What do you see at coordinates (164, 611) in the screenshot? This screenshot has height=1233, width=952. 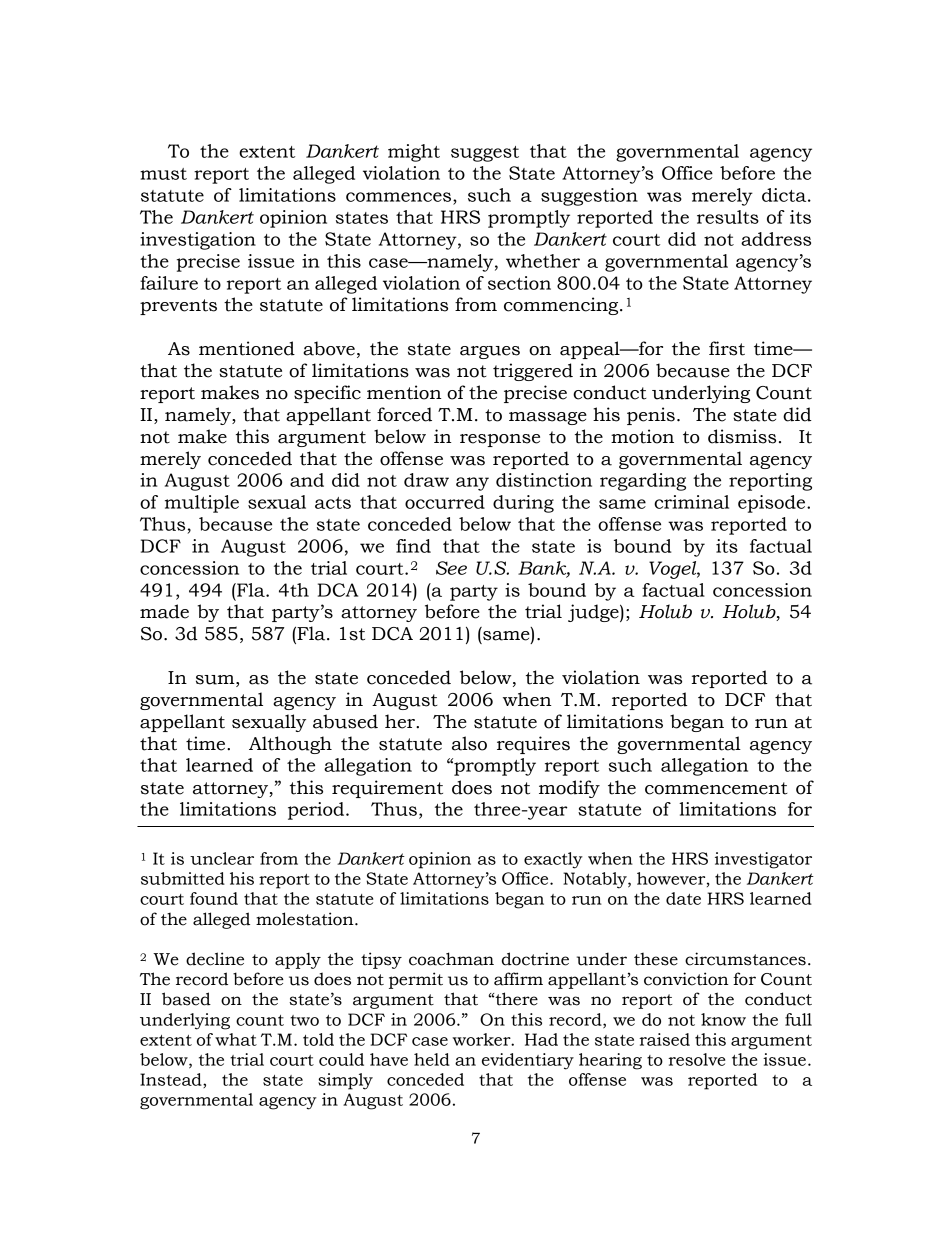 I see `made` at bounding box center [164, 611].
